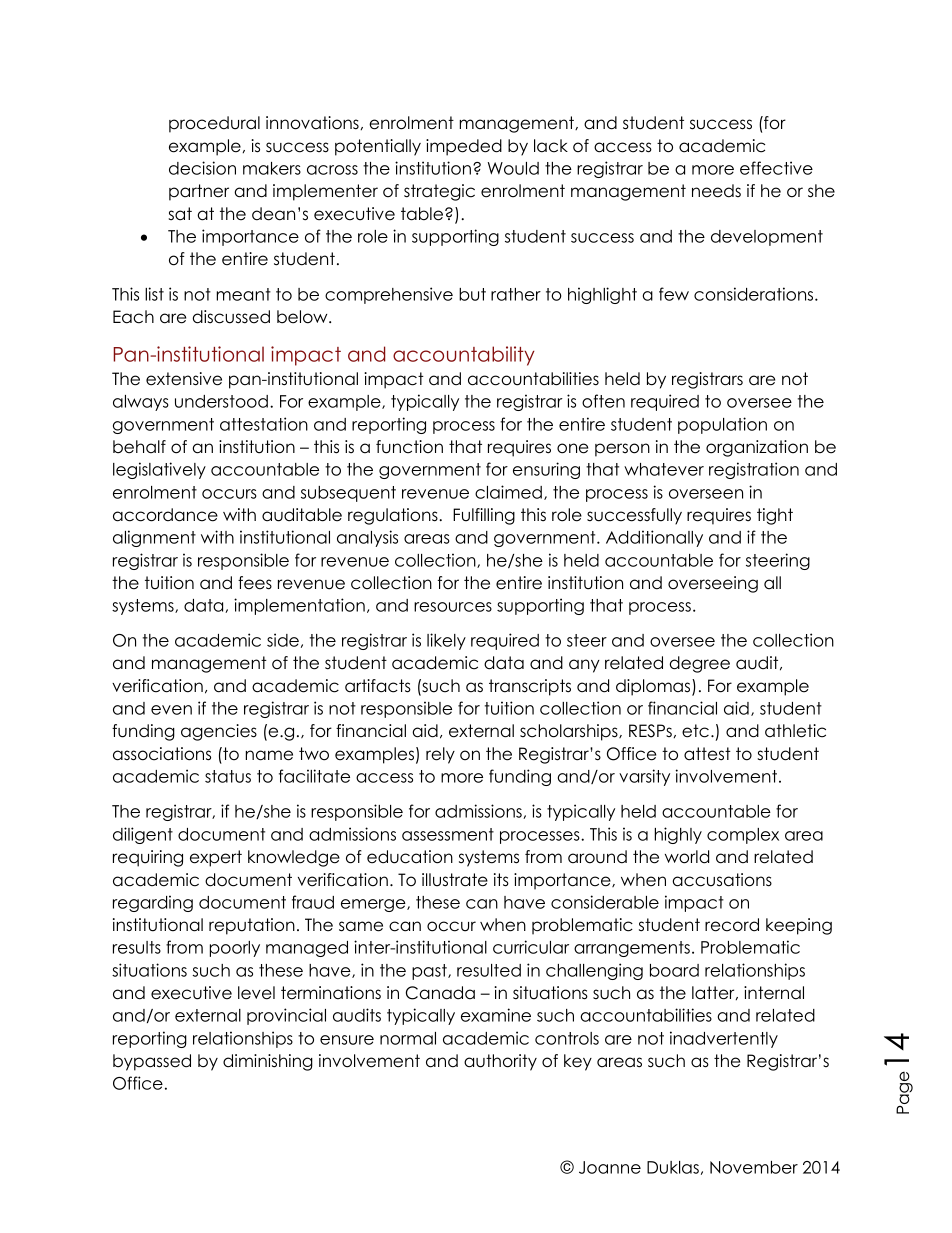 The image size is (952, 1233). What do you see at coordinates (268, 1062) in the screenshot?
I see `diminishing` at bounding box center [268, 1062].
